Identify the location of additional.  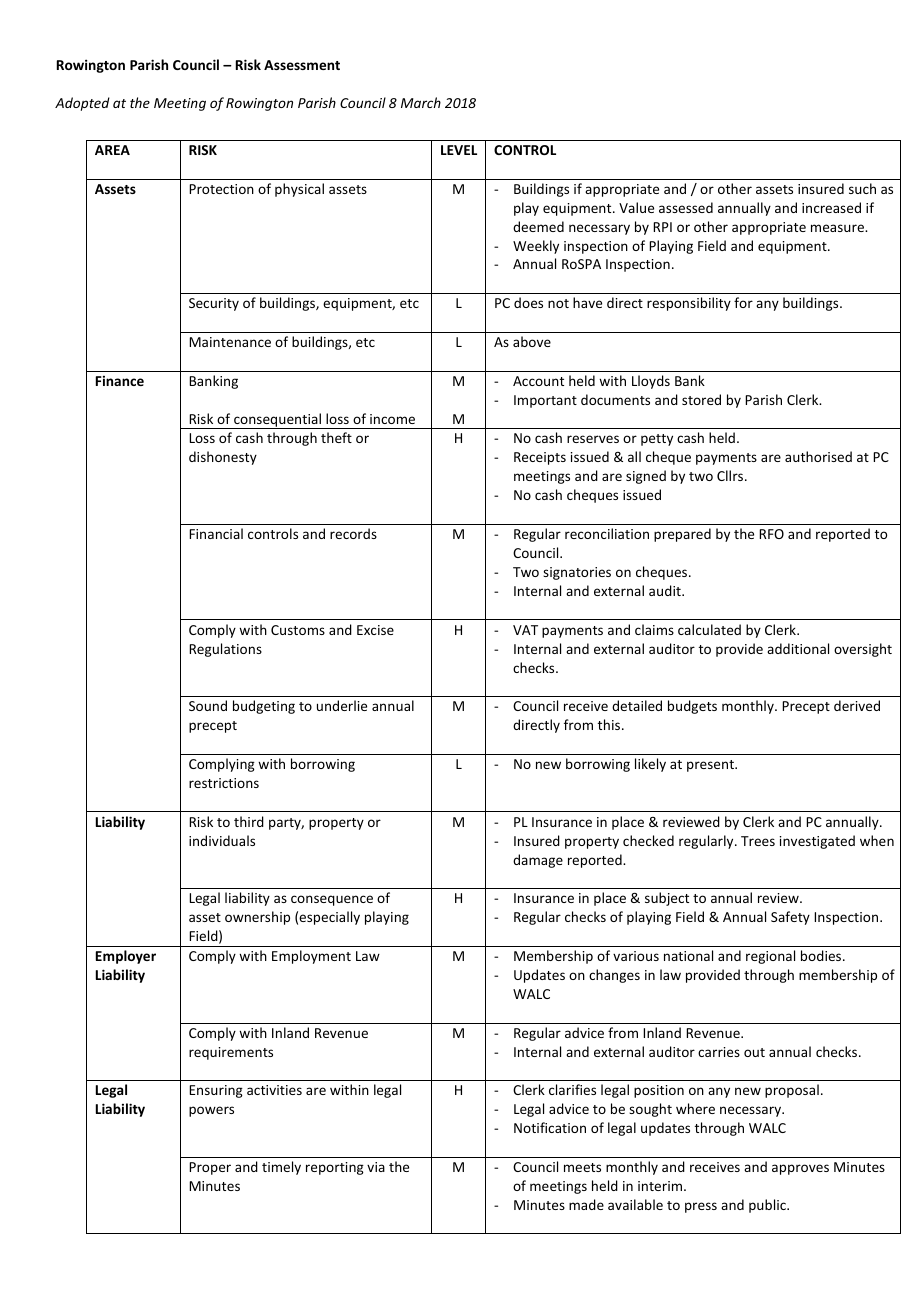
(798, 648).
